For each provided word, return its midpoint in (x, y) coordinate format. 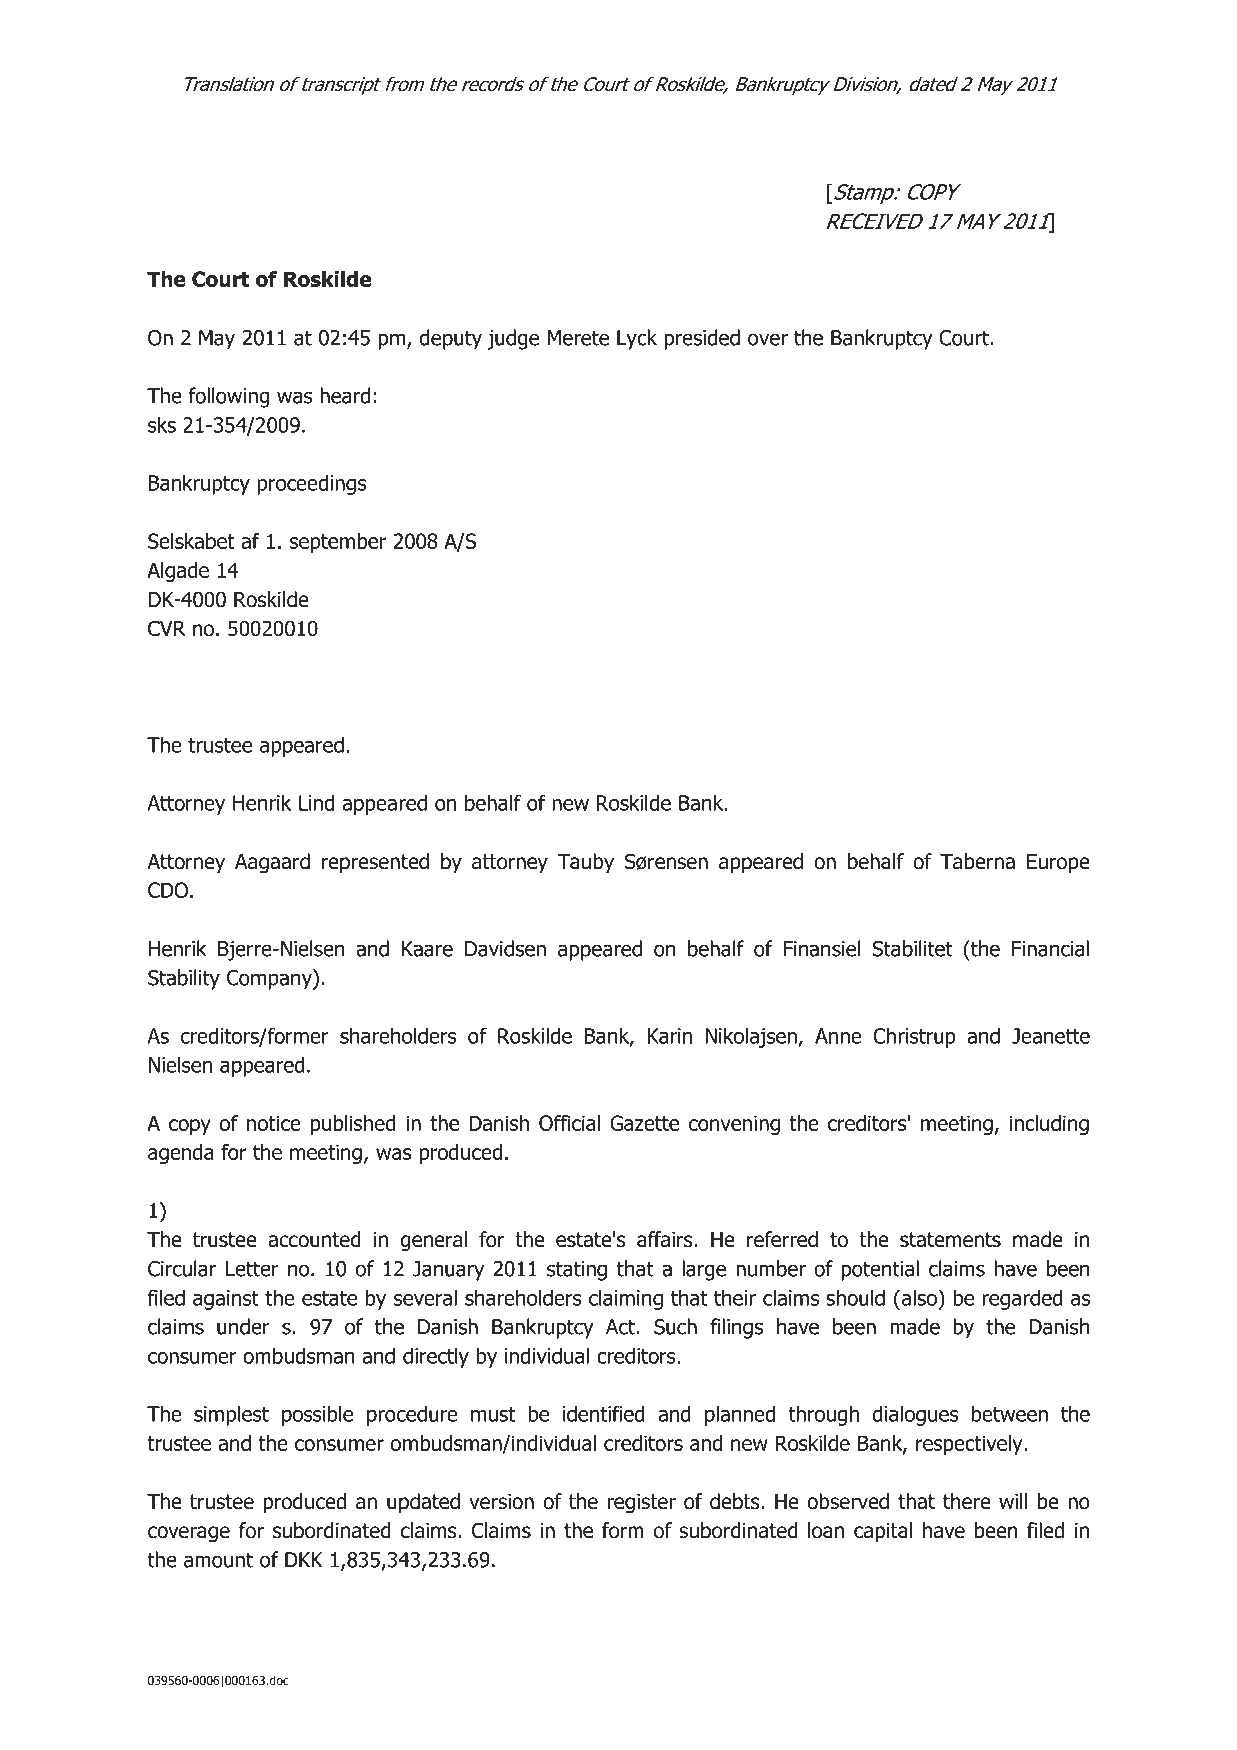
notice (274, 1123)
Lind (316, 802)
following (228, 397)
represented (375, 863)
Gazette (644, 1123)
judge (513, 339)
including (1049, 1125)
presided (702, 339)
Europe (1058, 863)
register (641, 1504)
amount (218, 1560)
